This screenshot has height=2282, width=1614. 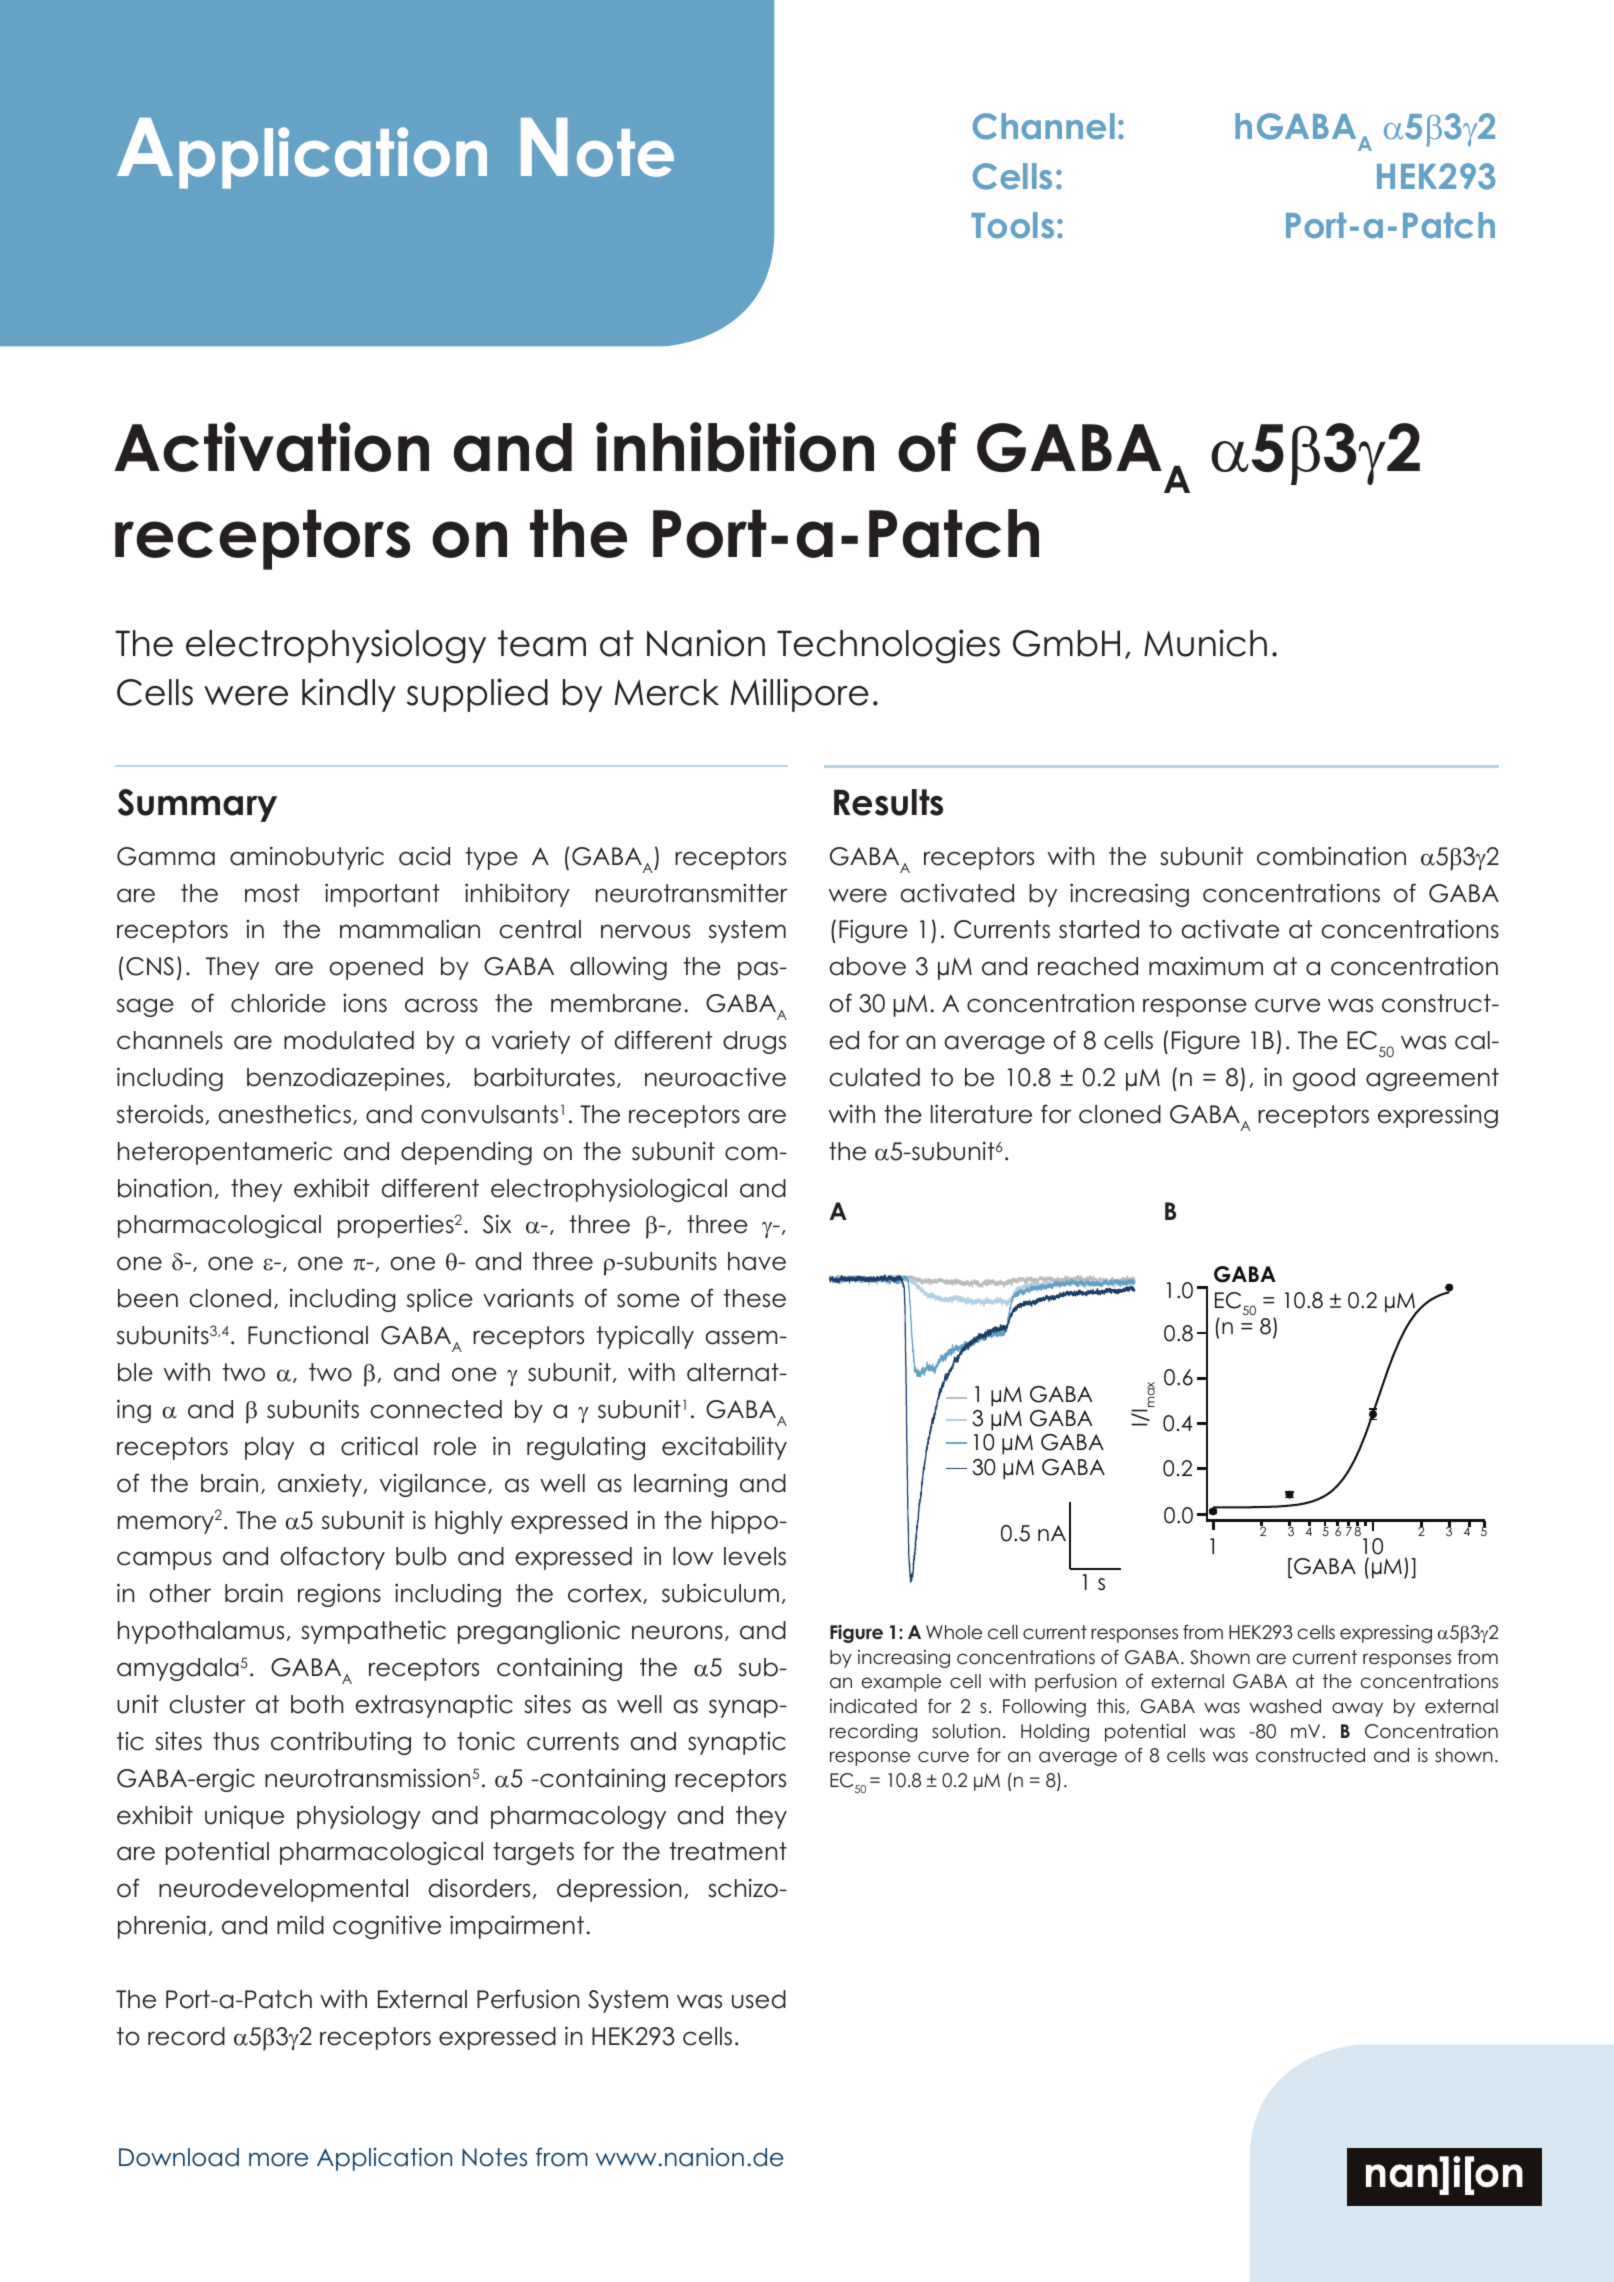 I want to click on more, so click(x=278, y=2159).
